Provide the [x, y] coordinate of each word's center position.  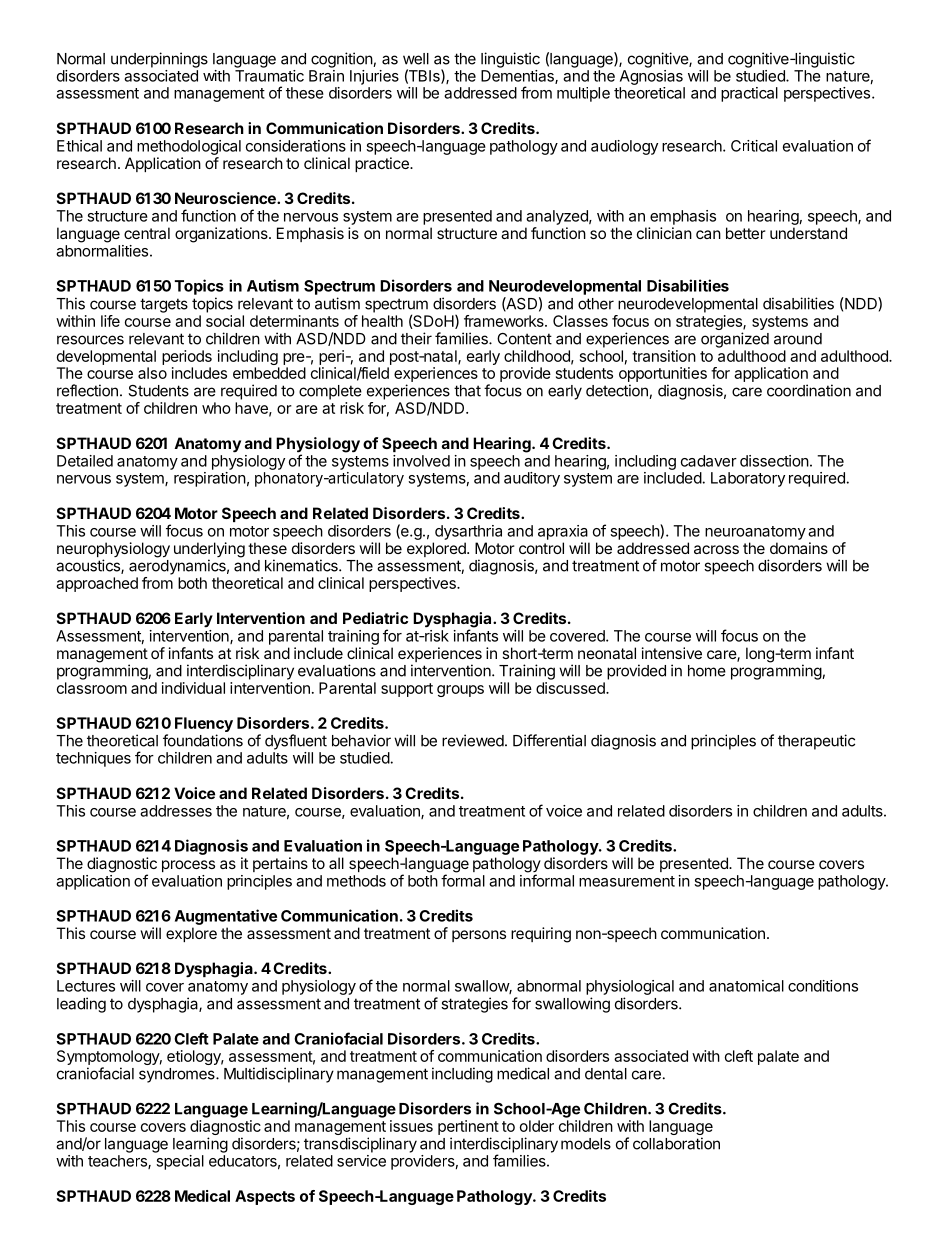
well [416, 59]
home [707, 671]
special [180, 1162]
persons [479, 936]
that [467, 391]
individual [193, 688]
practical [749, 94]
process [188, 866]
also [152, 373]
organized [735, 340]
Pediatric [375, 618]
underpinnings [159, 60]
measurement [627, 881]
